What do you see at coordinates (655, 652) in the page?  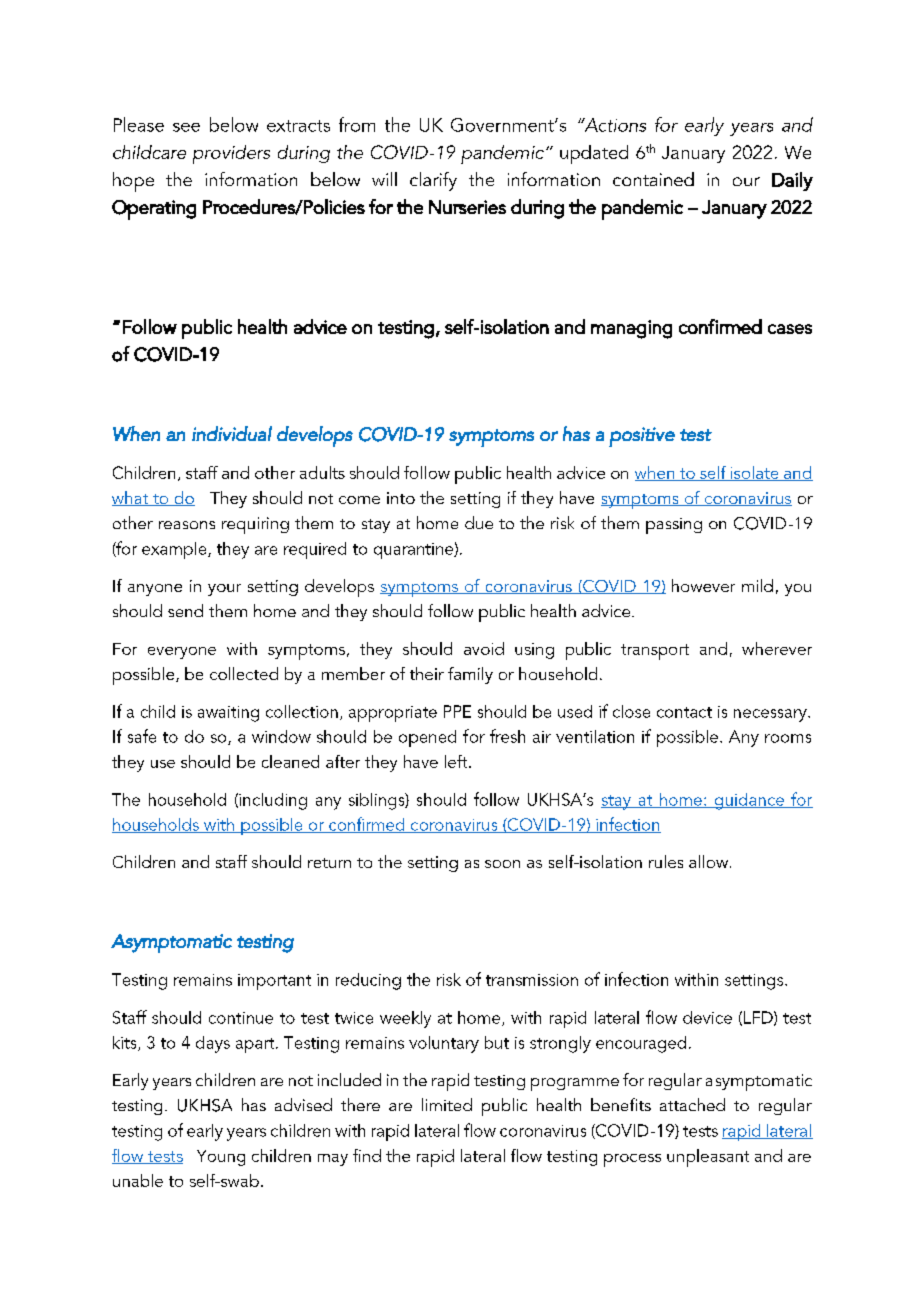 I see `transport` at bounding box center [655, 652].
